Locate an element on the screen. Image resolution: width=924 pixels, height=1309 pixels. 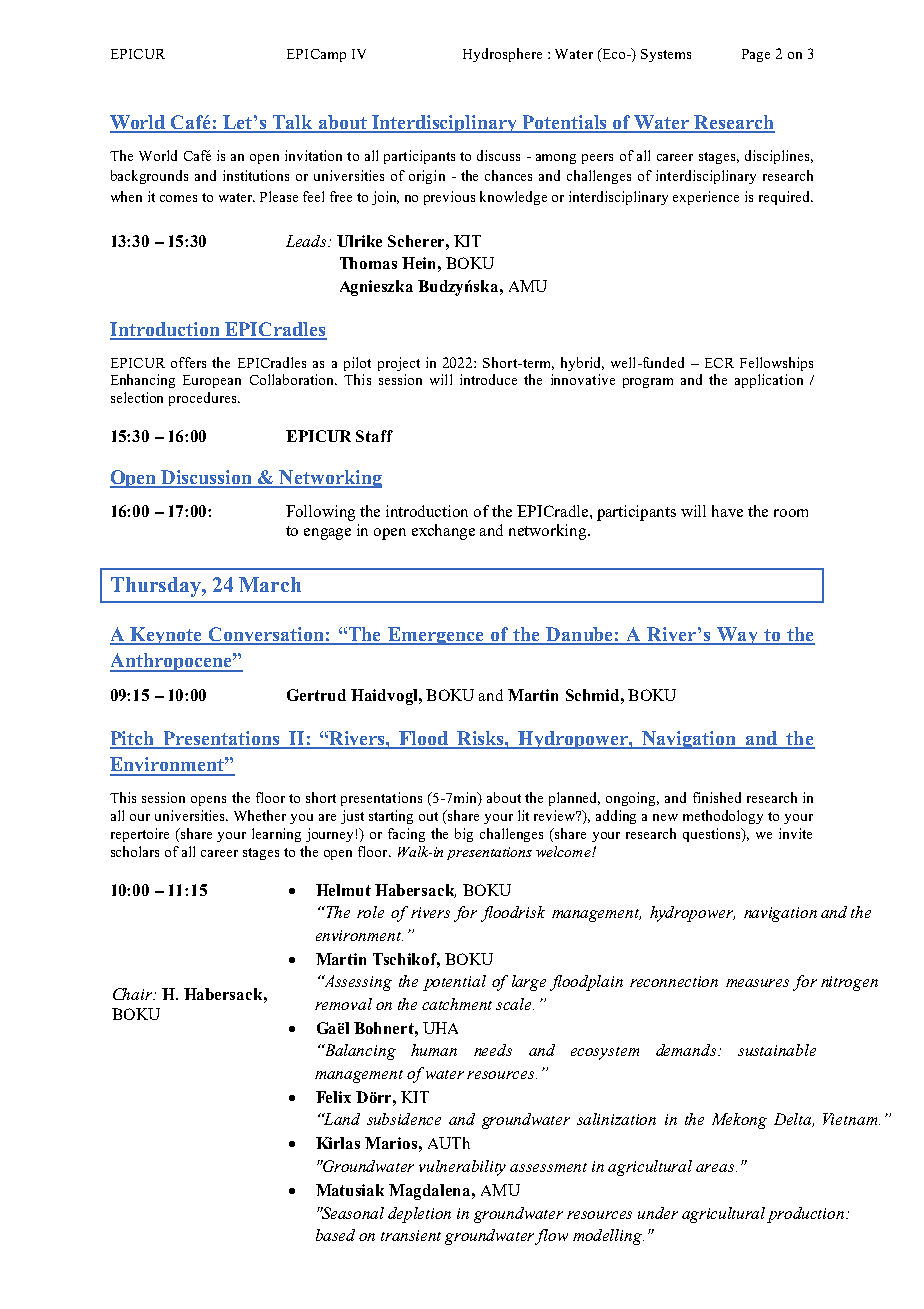
European is located at coordinates (212, 381).
